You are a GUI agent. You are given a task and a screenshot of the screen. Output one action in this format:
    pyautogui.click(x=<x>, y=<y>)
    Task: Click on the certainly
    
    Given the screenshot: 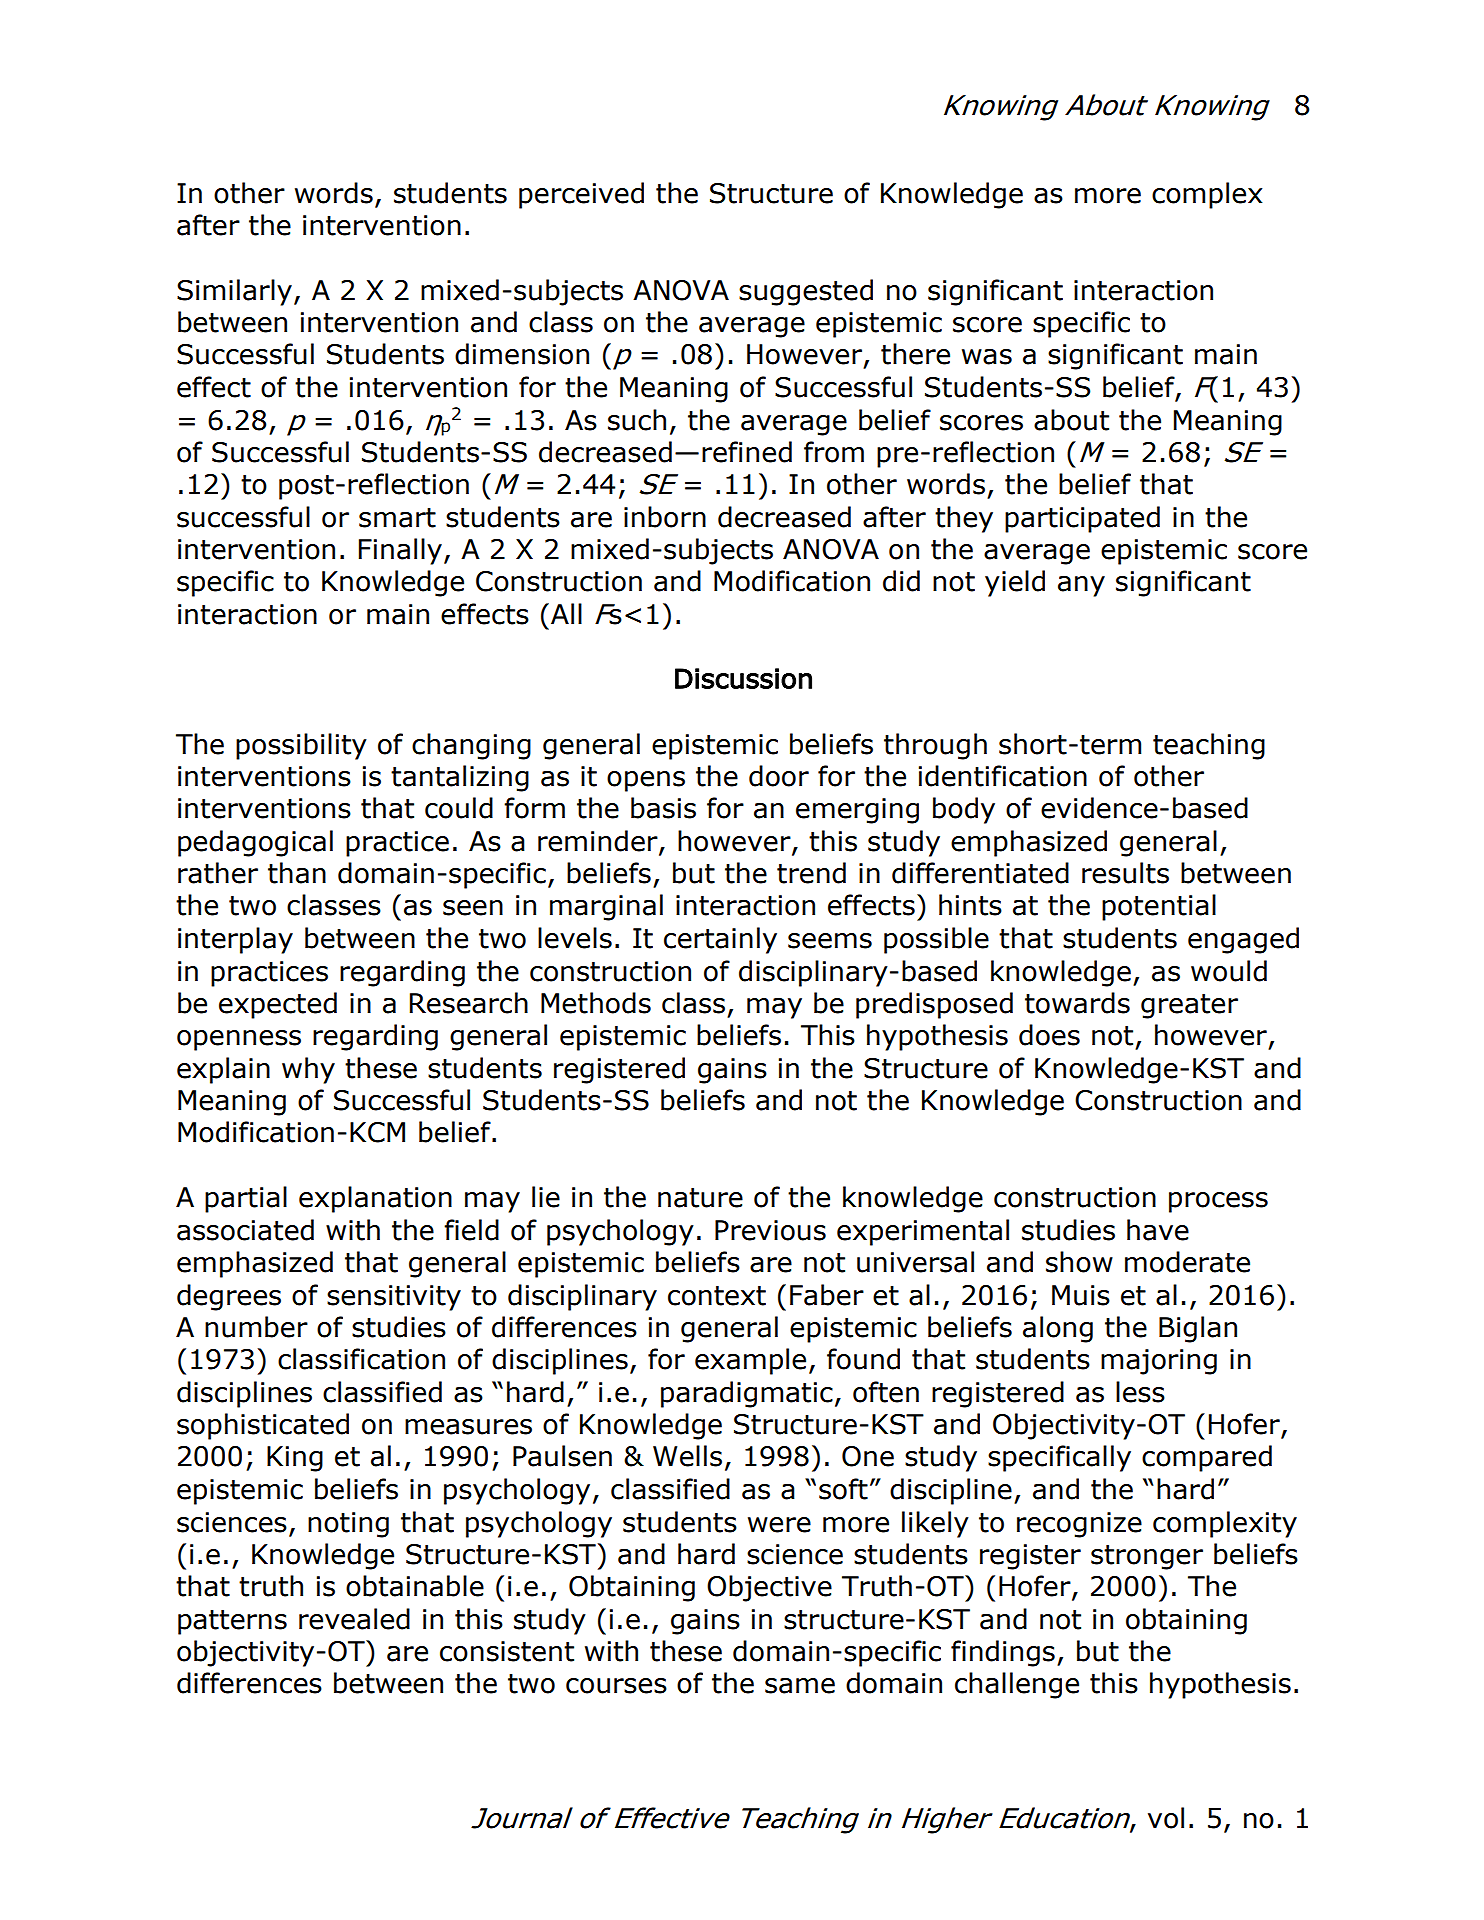 What is the action you would take?
    pyautogui.click(x=720, y=940)
